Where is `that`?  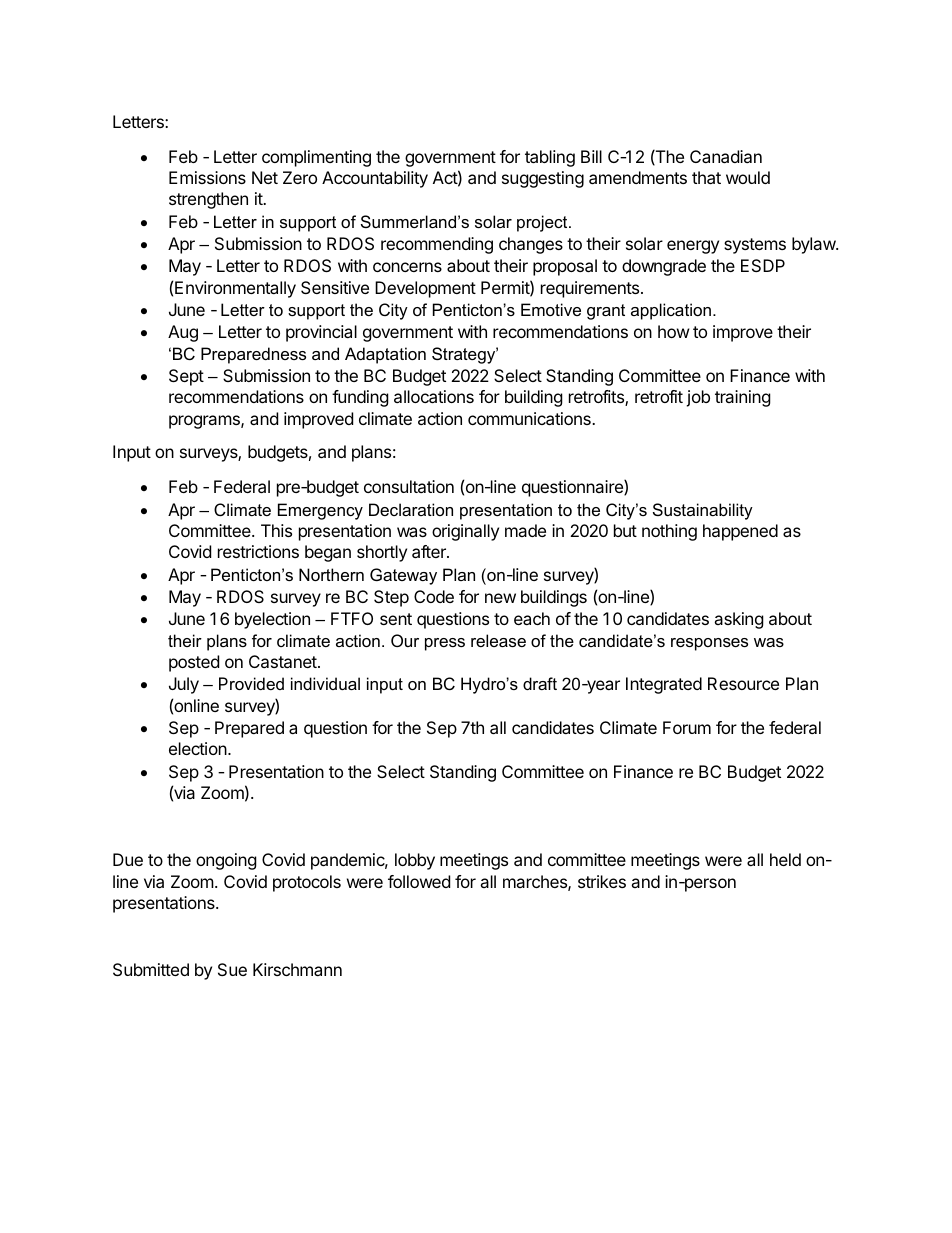 that is located at coordinates (706, 177).
